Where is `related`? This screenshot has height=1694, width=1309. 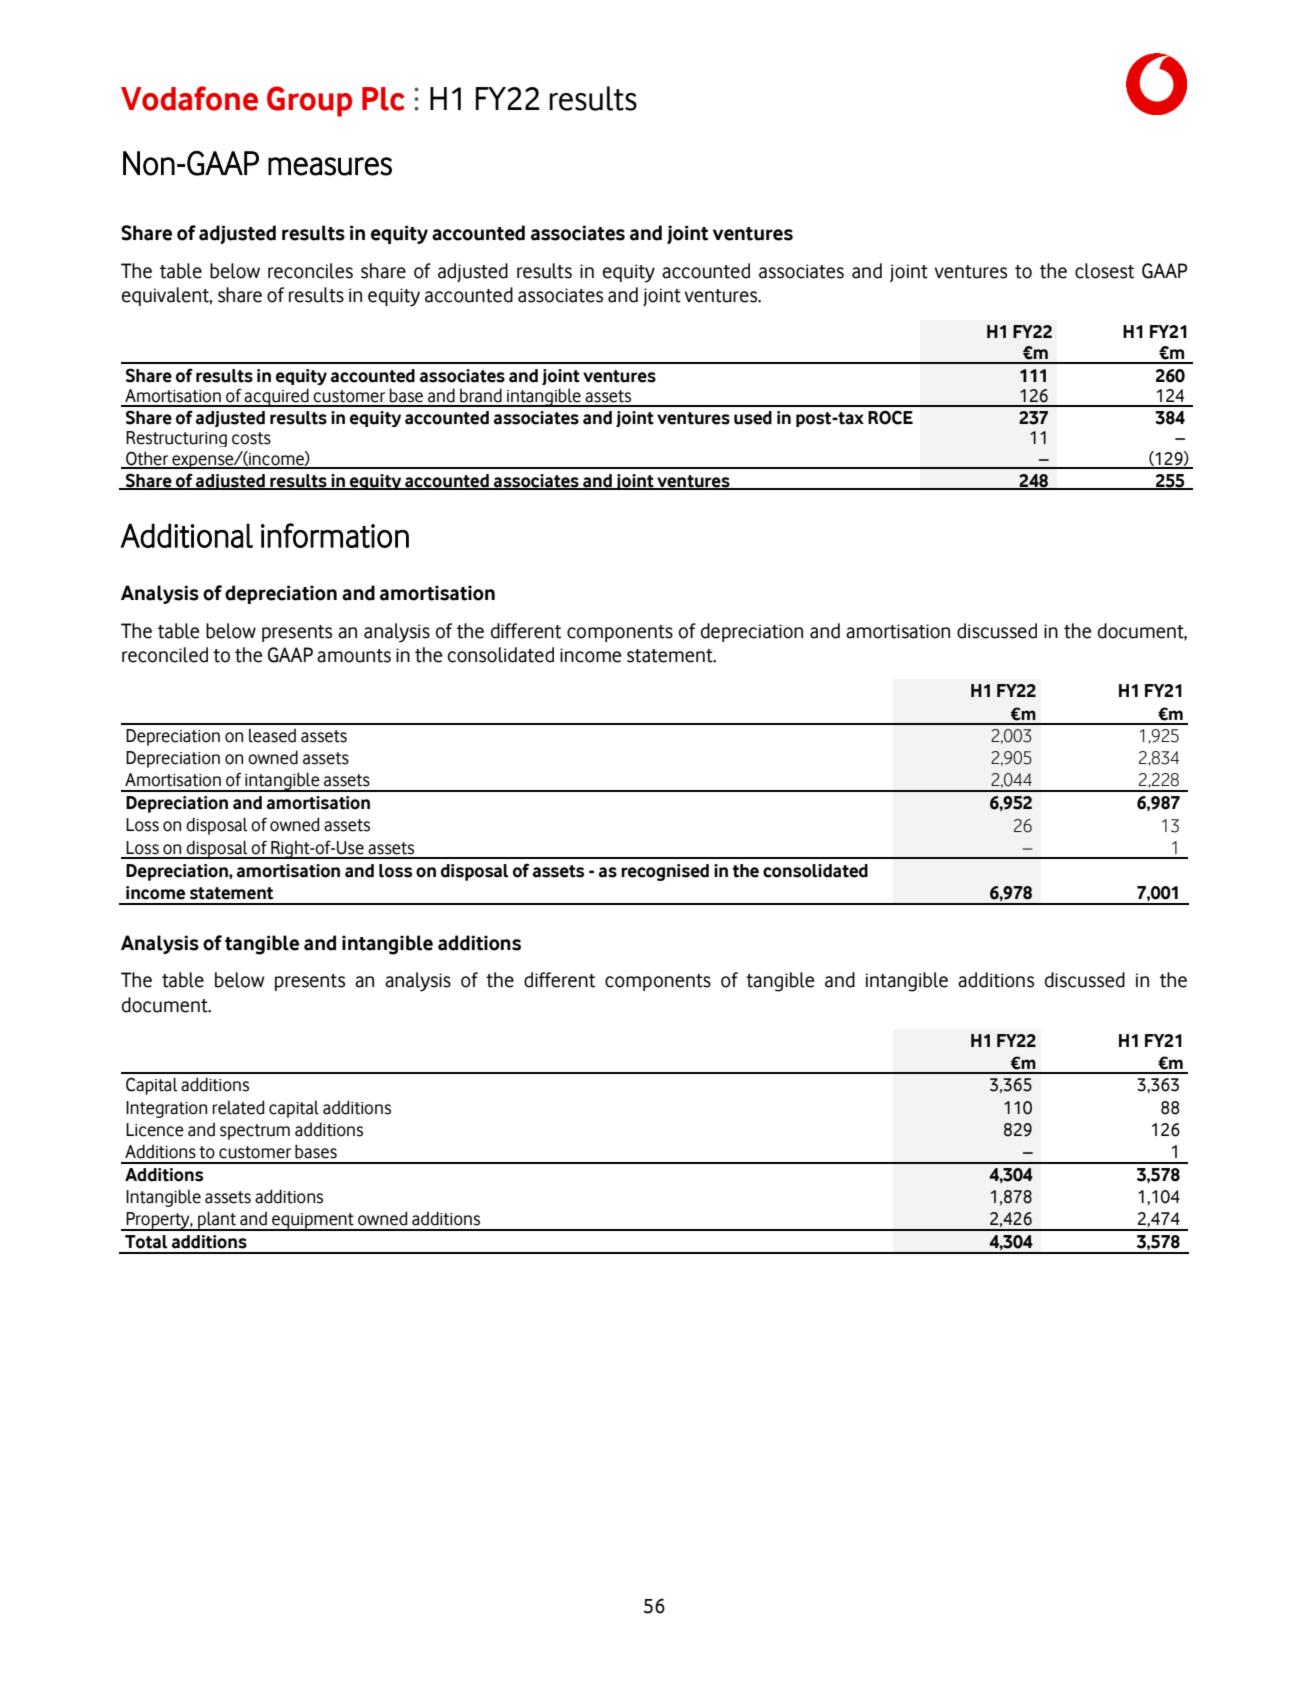
related is located at coordinates (238, 1107).
